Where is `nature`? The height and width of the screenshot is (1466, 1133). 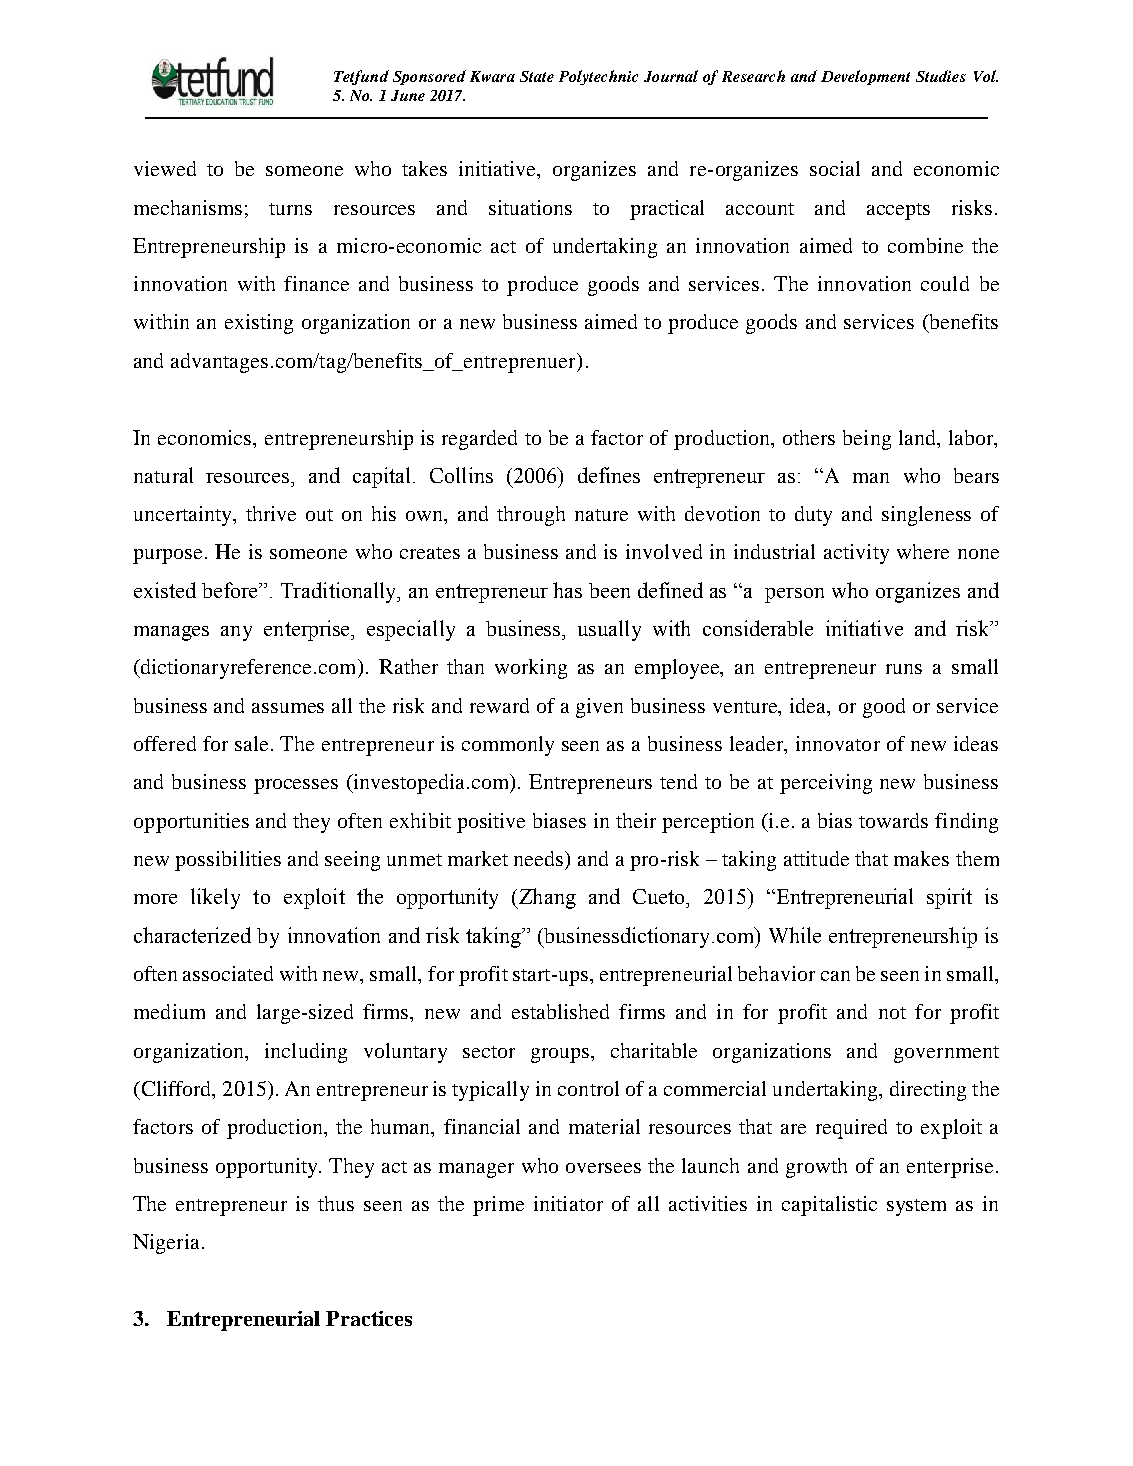 nature is located at coordinates (601, 515).
